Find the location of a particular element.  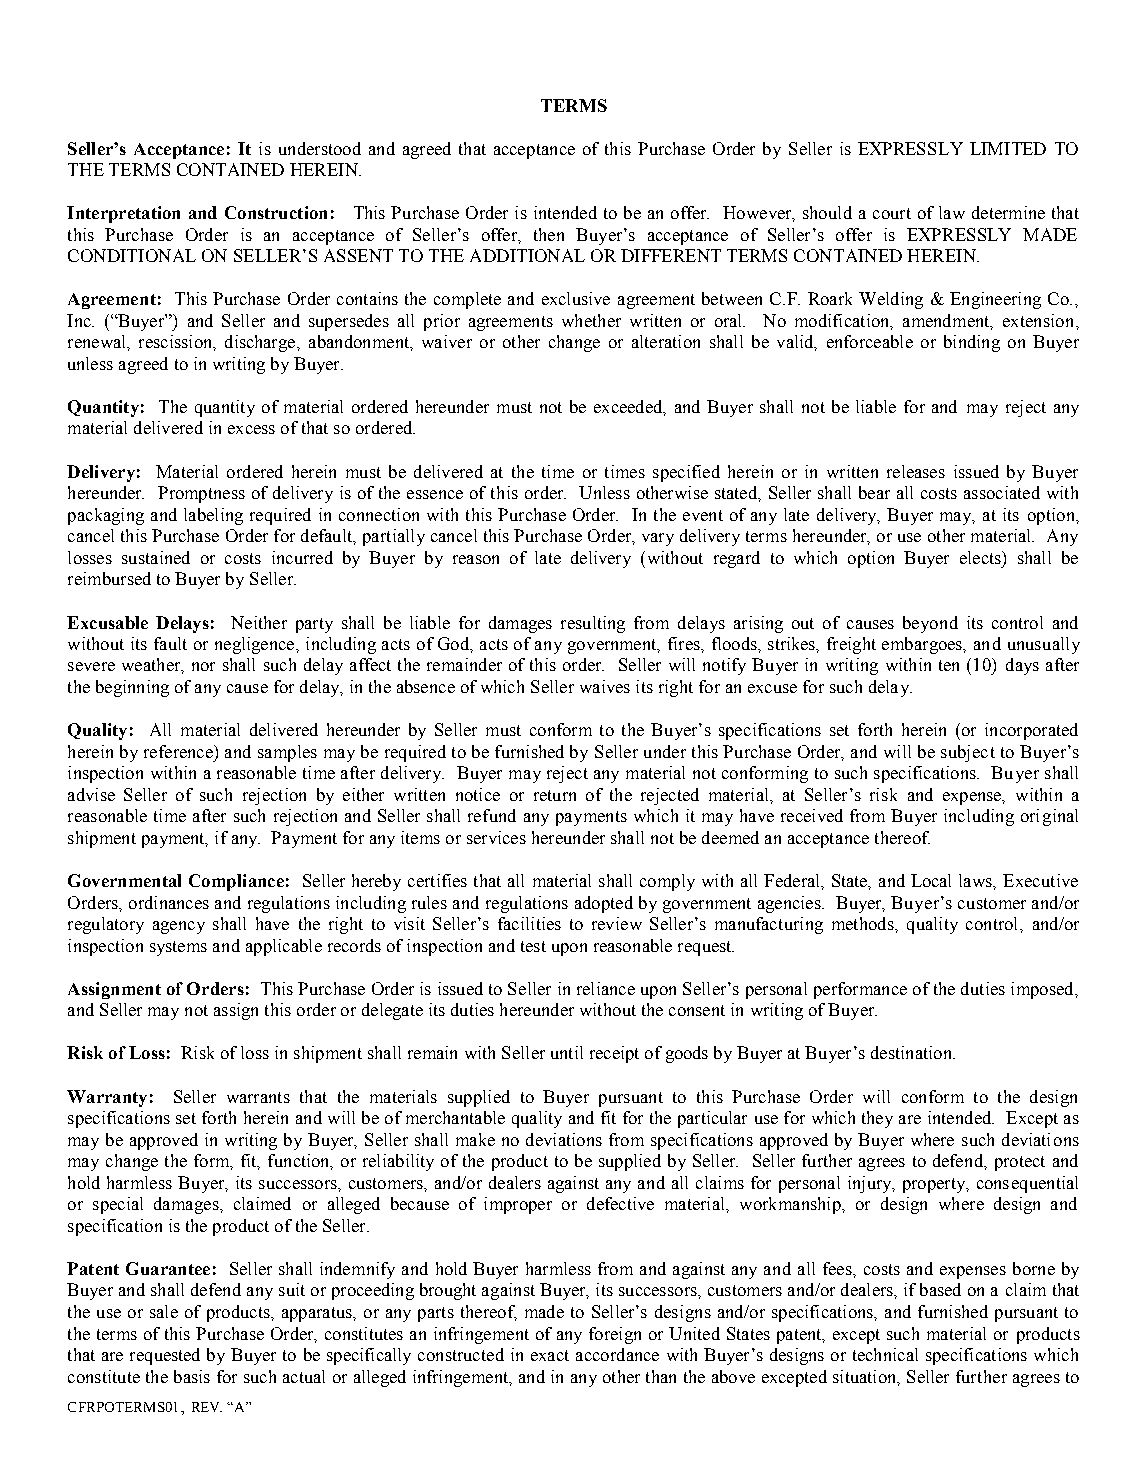

Promptness is located at coordinates (201, 494).
